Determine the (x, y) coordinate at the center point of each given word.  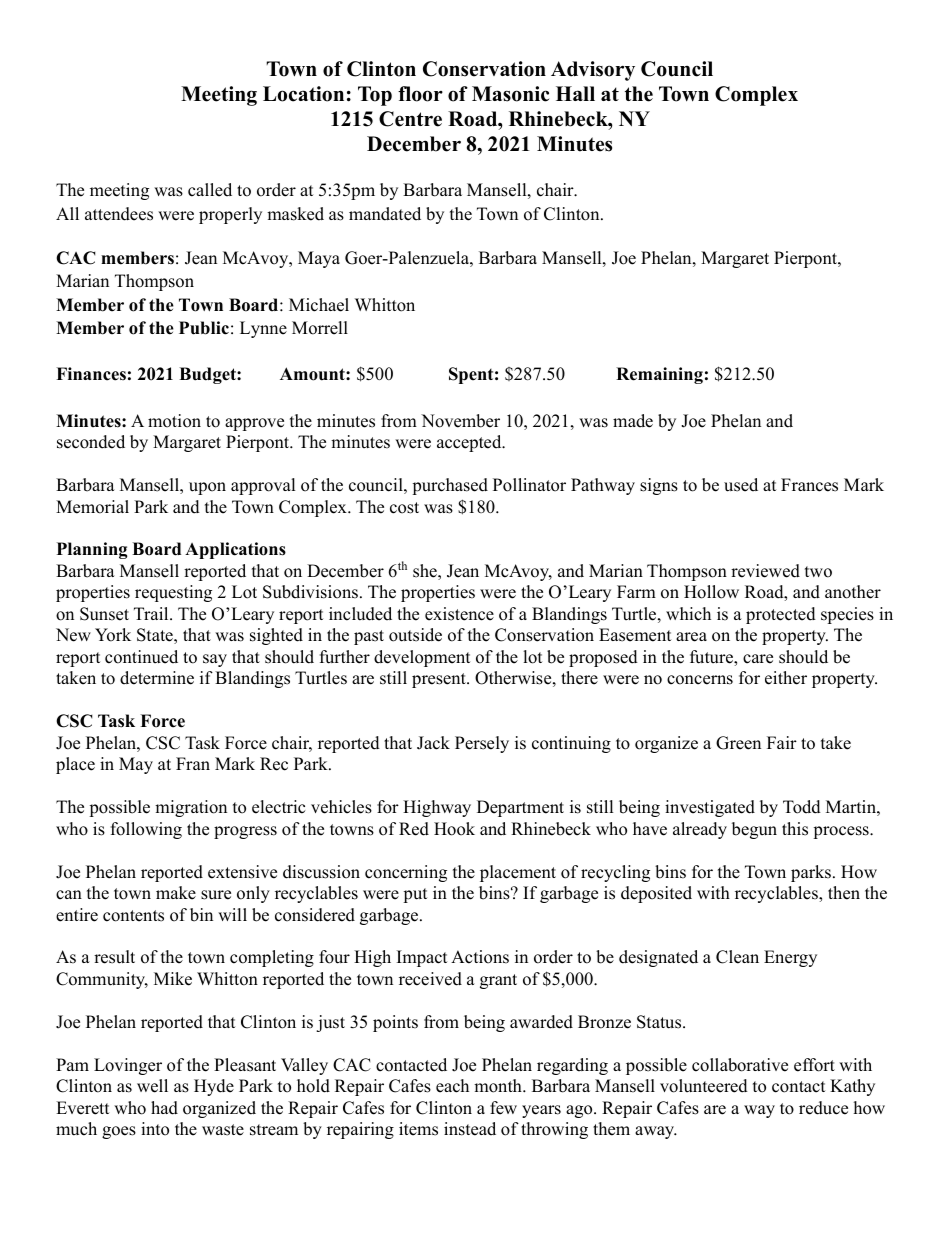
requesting (173, 593)
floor (420, 94)
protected (781, 615)
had (164, 1108)
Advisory (593, 71)
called (210, 190)
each (452, 1086)
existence (459, 614)
